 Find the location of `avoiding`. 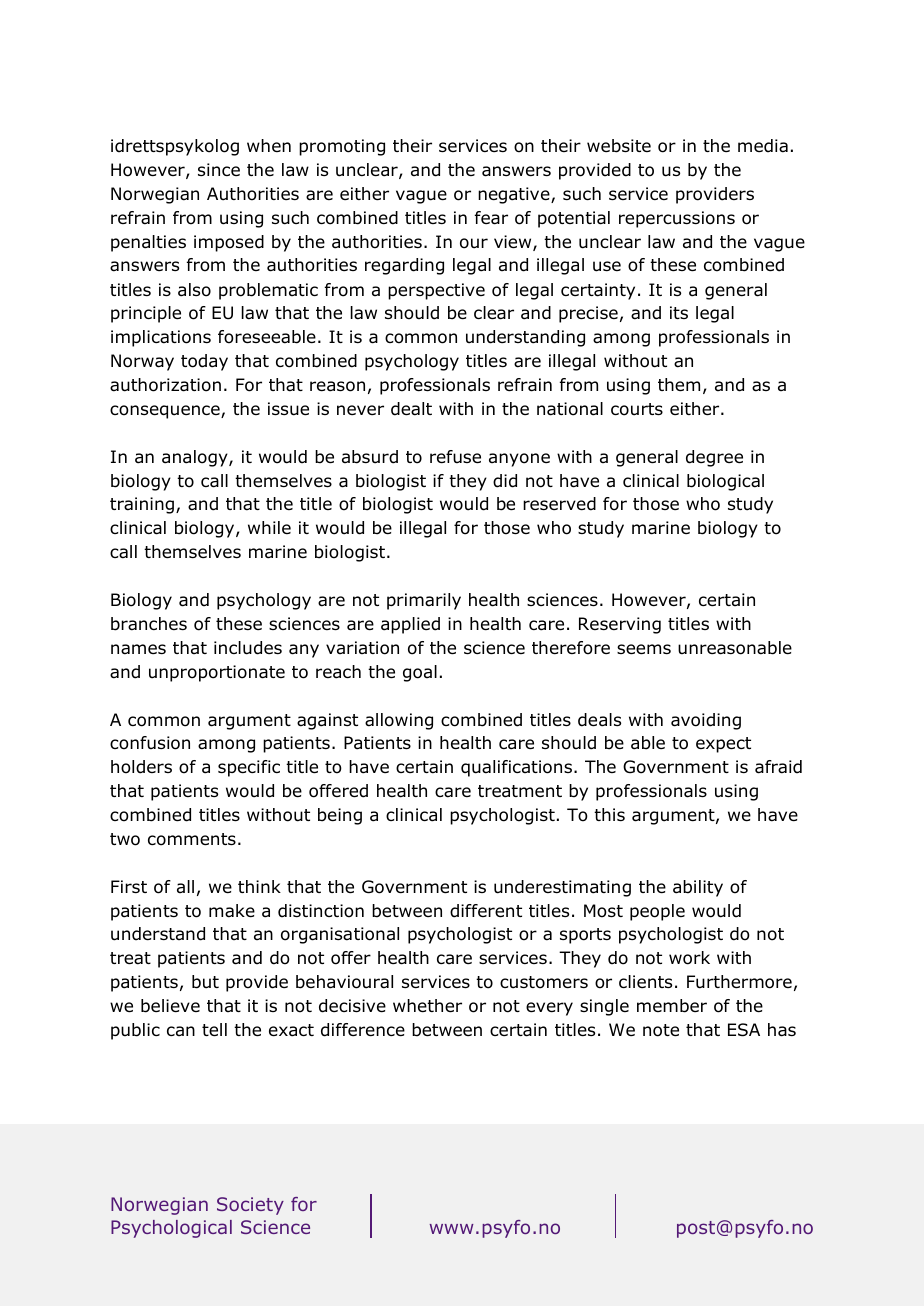

avoiding is located at coordinates (706, 721).
